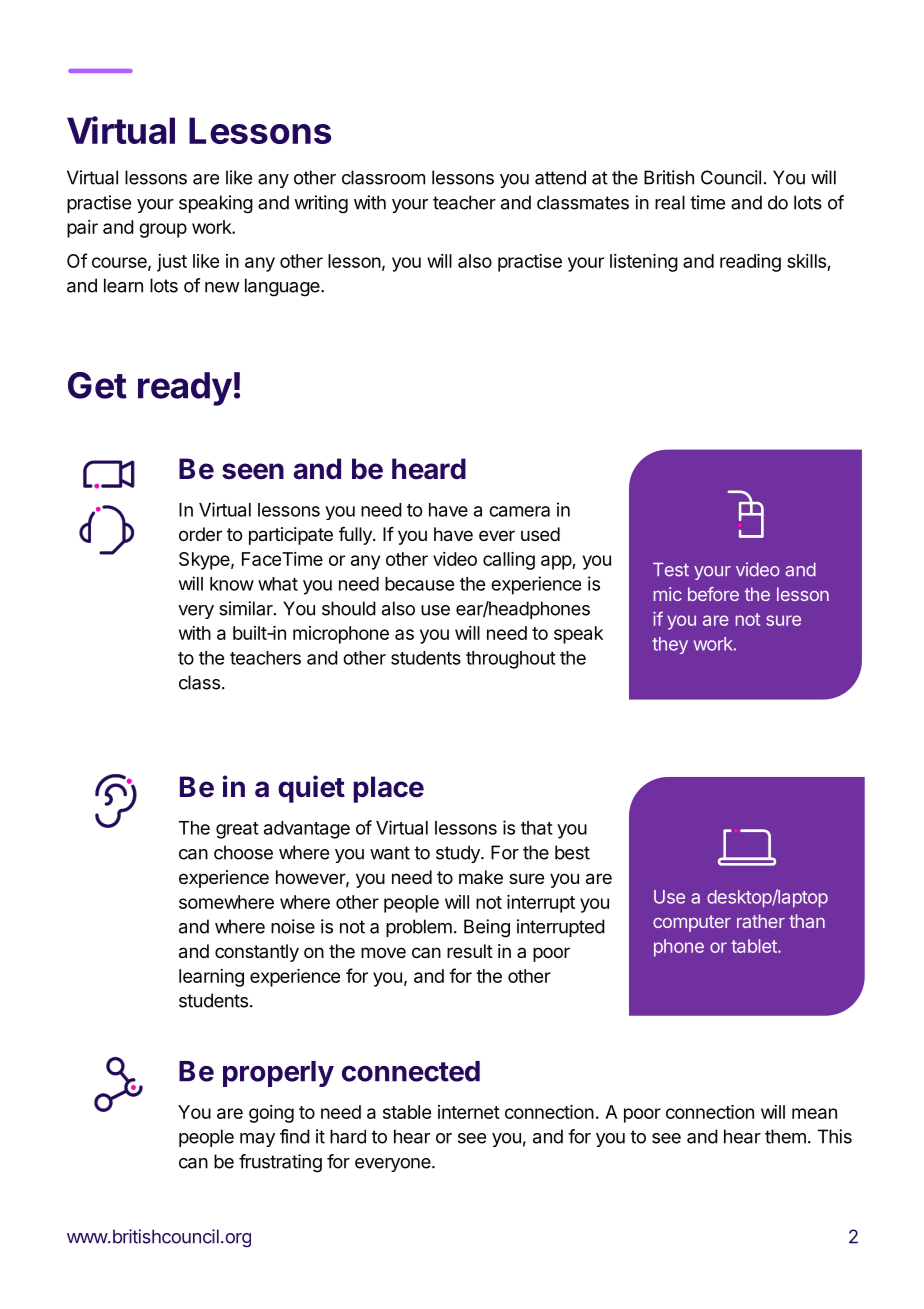  What do you see at coordinates (232, 584) in the document?
I see `know` at bounding box center [232, 584].
